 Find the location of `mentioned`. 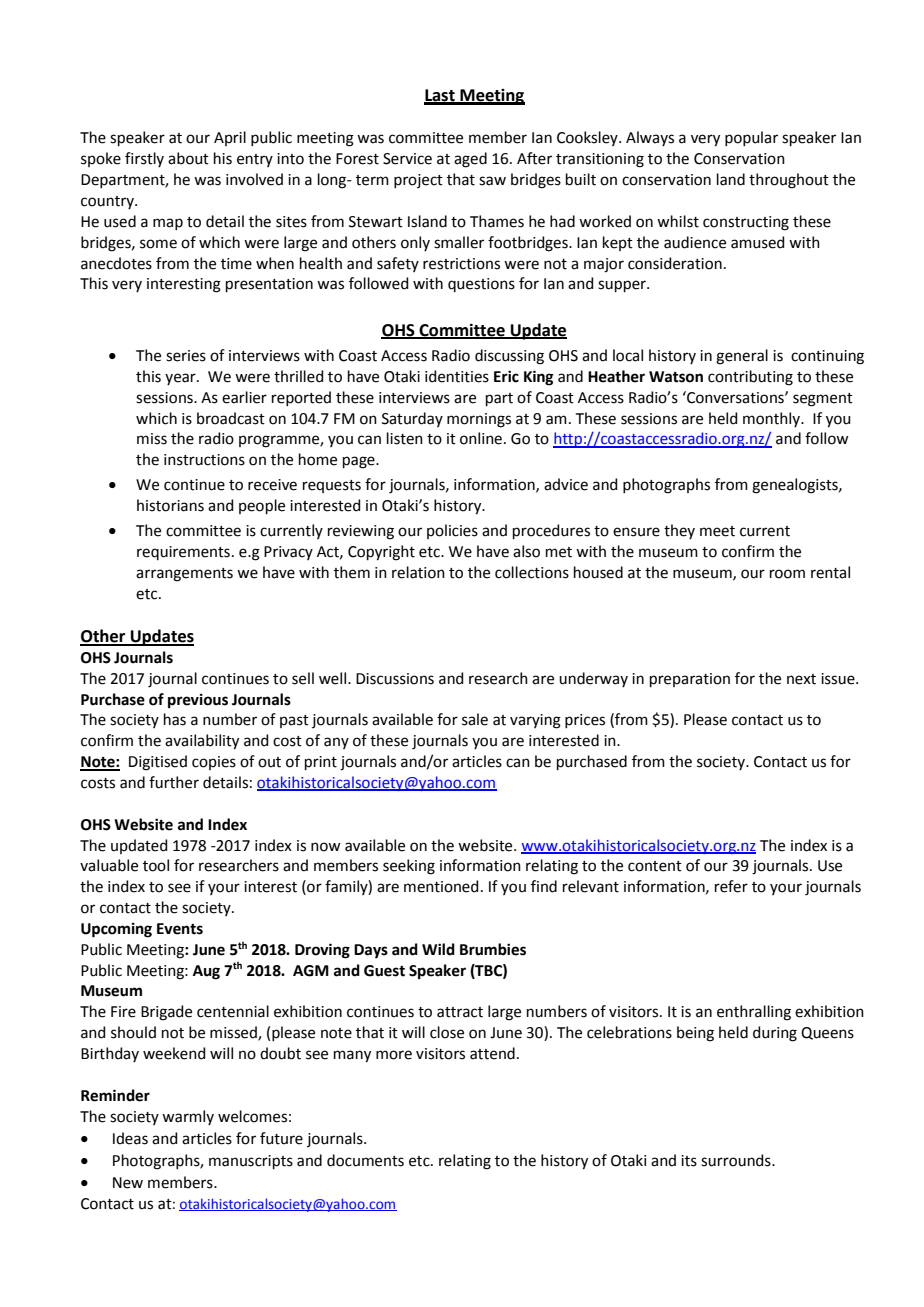

mentioned is located at coordinates (441, 886).
